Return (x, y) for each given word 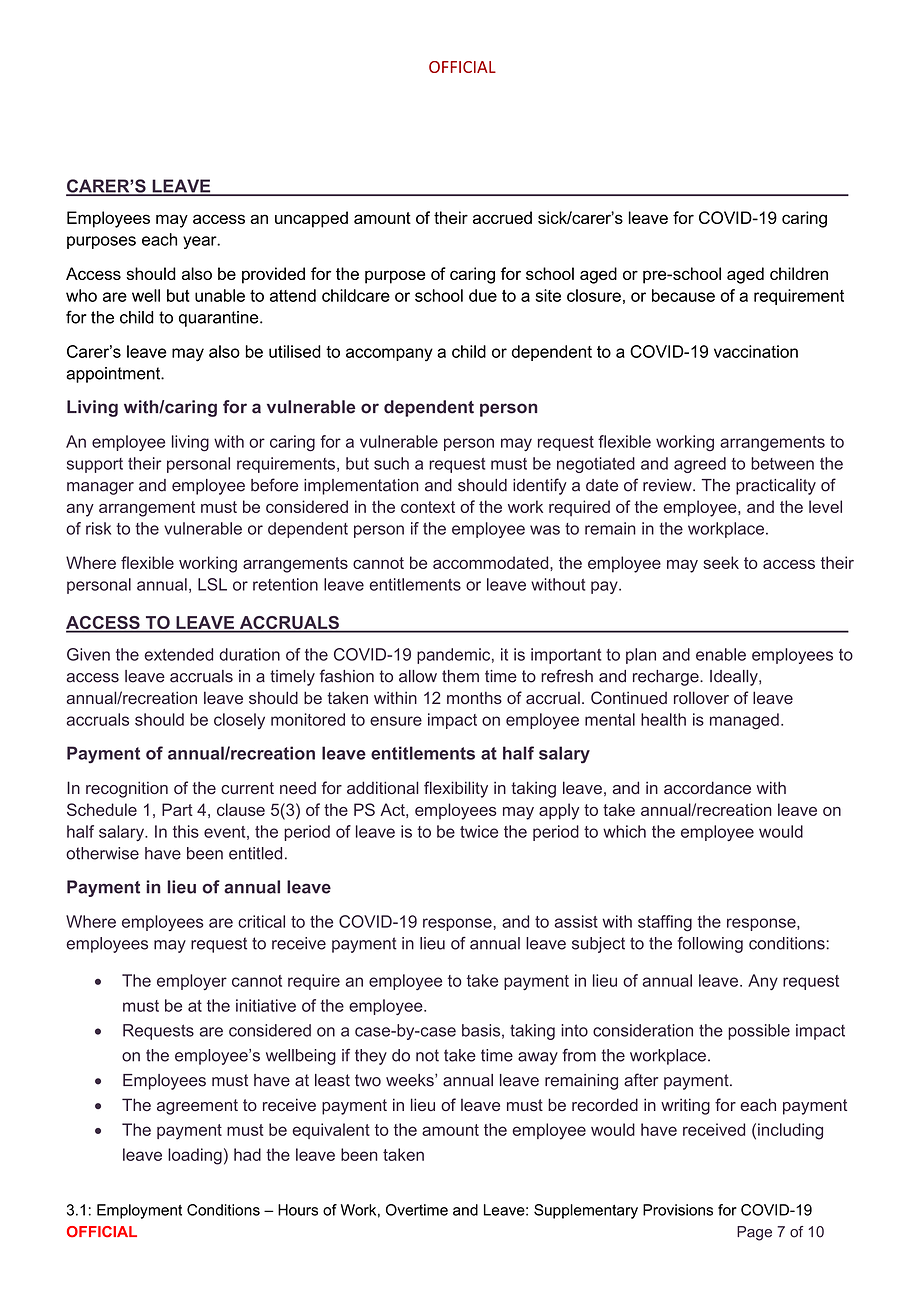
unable (220, 295)
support (95, 465)
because (683, 295)
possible (759, 1032)
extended (178, 654)
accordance (707, 787)
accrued (502, 217)
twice (479, 831)
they (371, 1057)
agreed (700, 465)
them (460, 676)
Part (177, 809)
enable (721, 654)
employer (192, 982)
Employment (139, 1211)
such (391, 463)
